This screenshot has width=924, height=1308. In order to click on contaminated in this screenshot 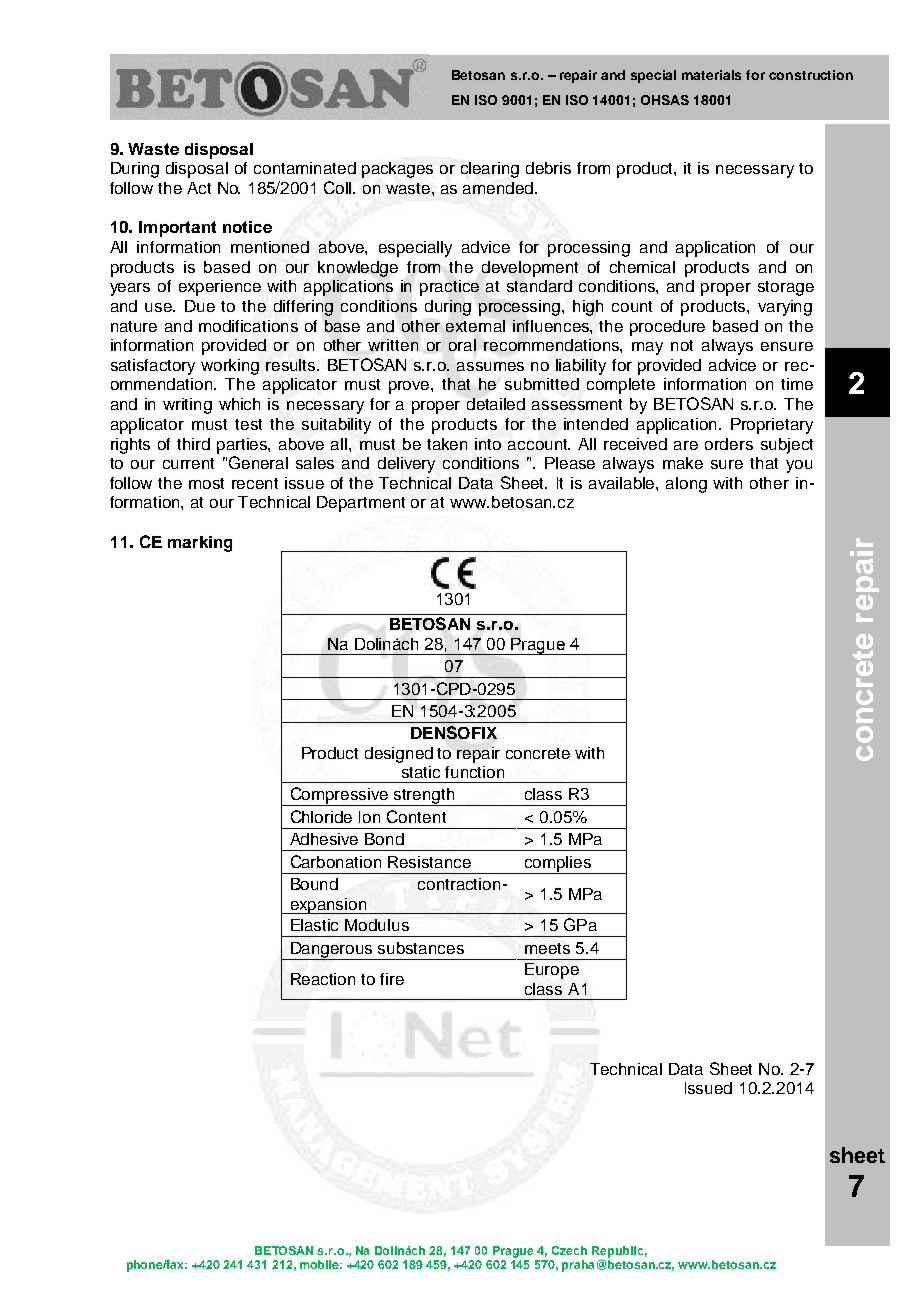, I will do `click(305, 168)`.
